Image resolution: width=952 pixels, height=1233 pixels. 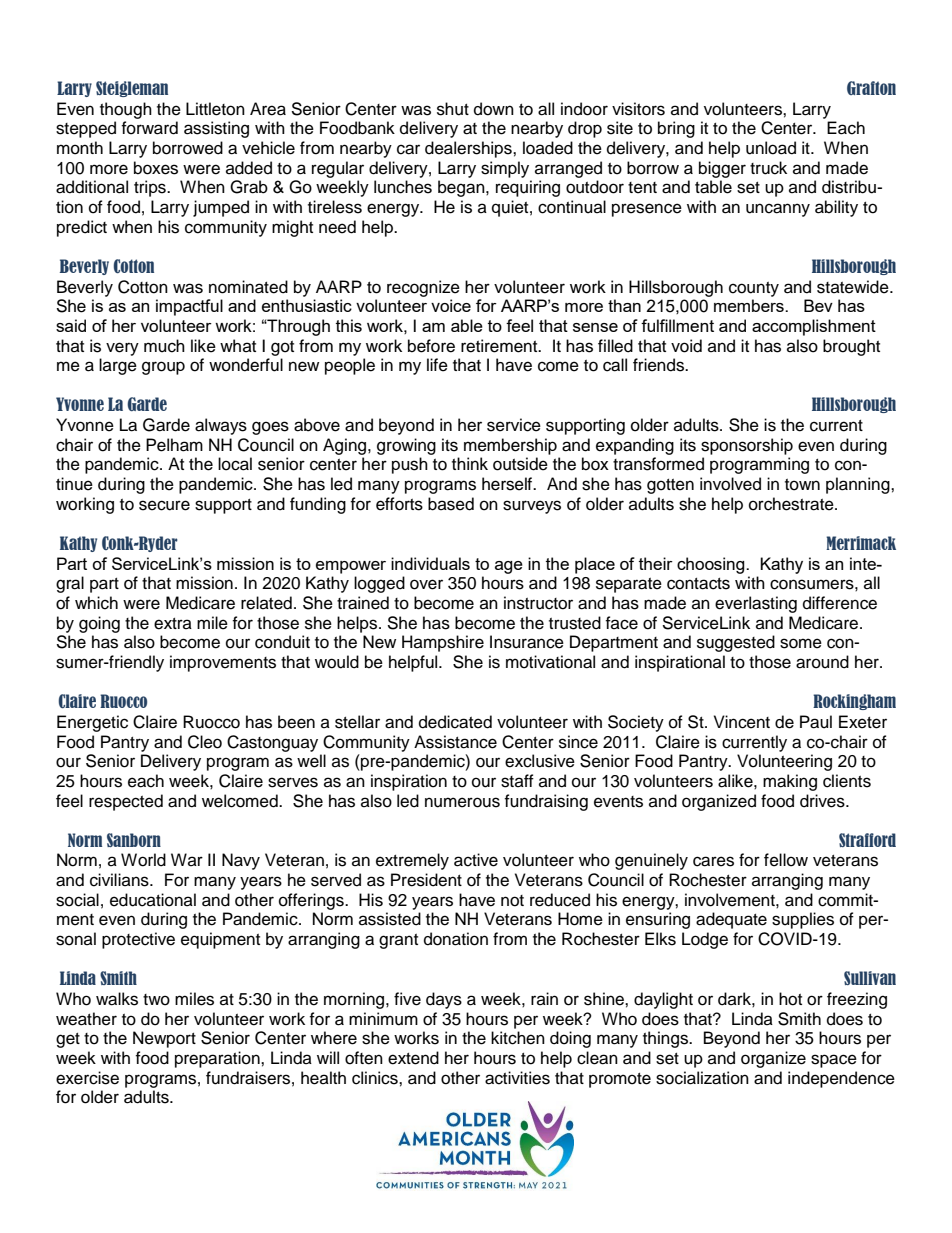 What do you see at coordinates (426, 584) in the image?
I see `over` at bounding box center [426, 584].
